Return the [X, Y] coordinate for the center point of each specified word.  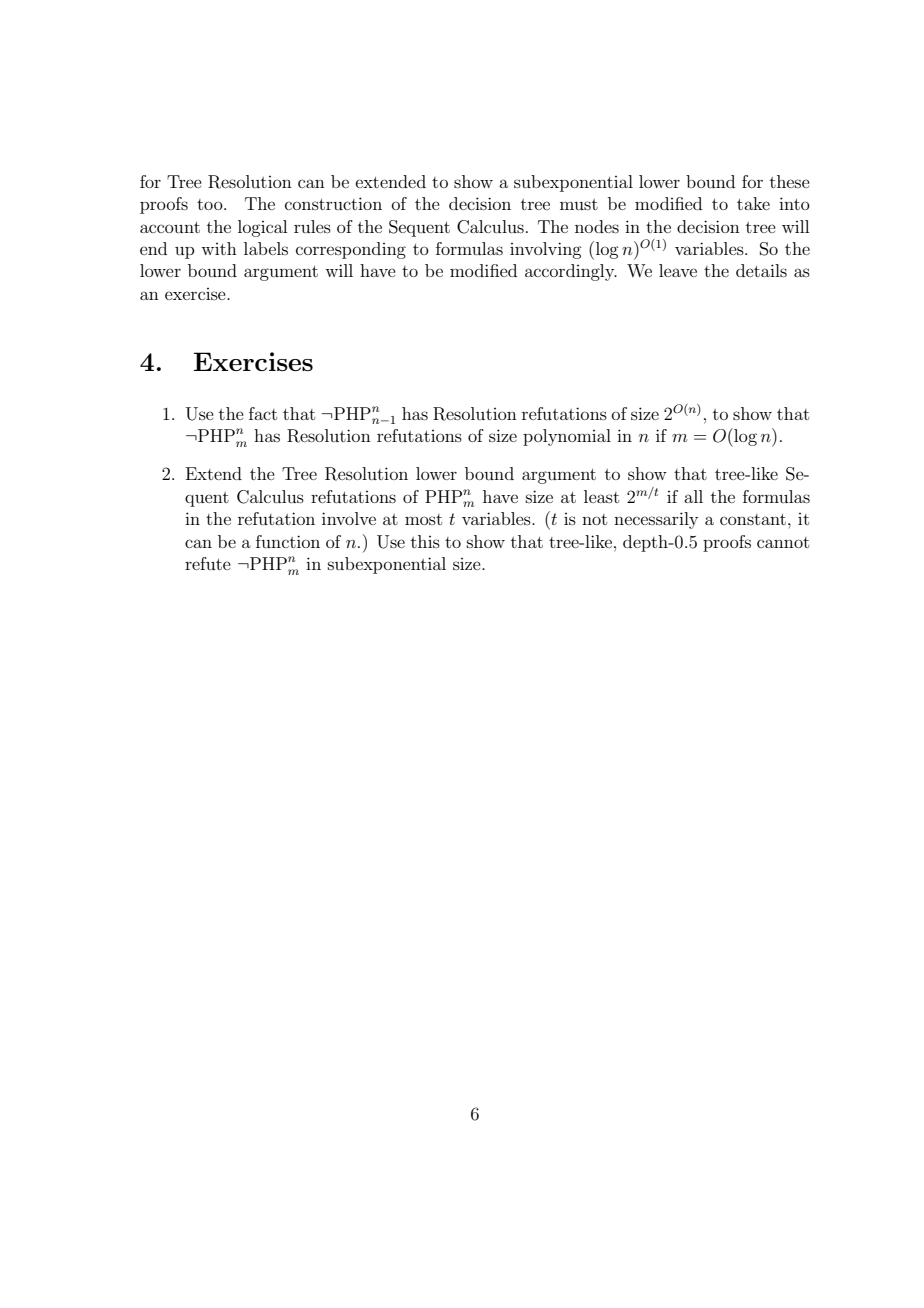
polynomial [567, 437]
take [753, 203]
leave [678, 270]
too [211, 204]
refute [208, 563]
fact [263, 413]
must [579, 204]
